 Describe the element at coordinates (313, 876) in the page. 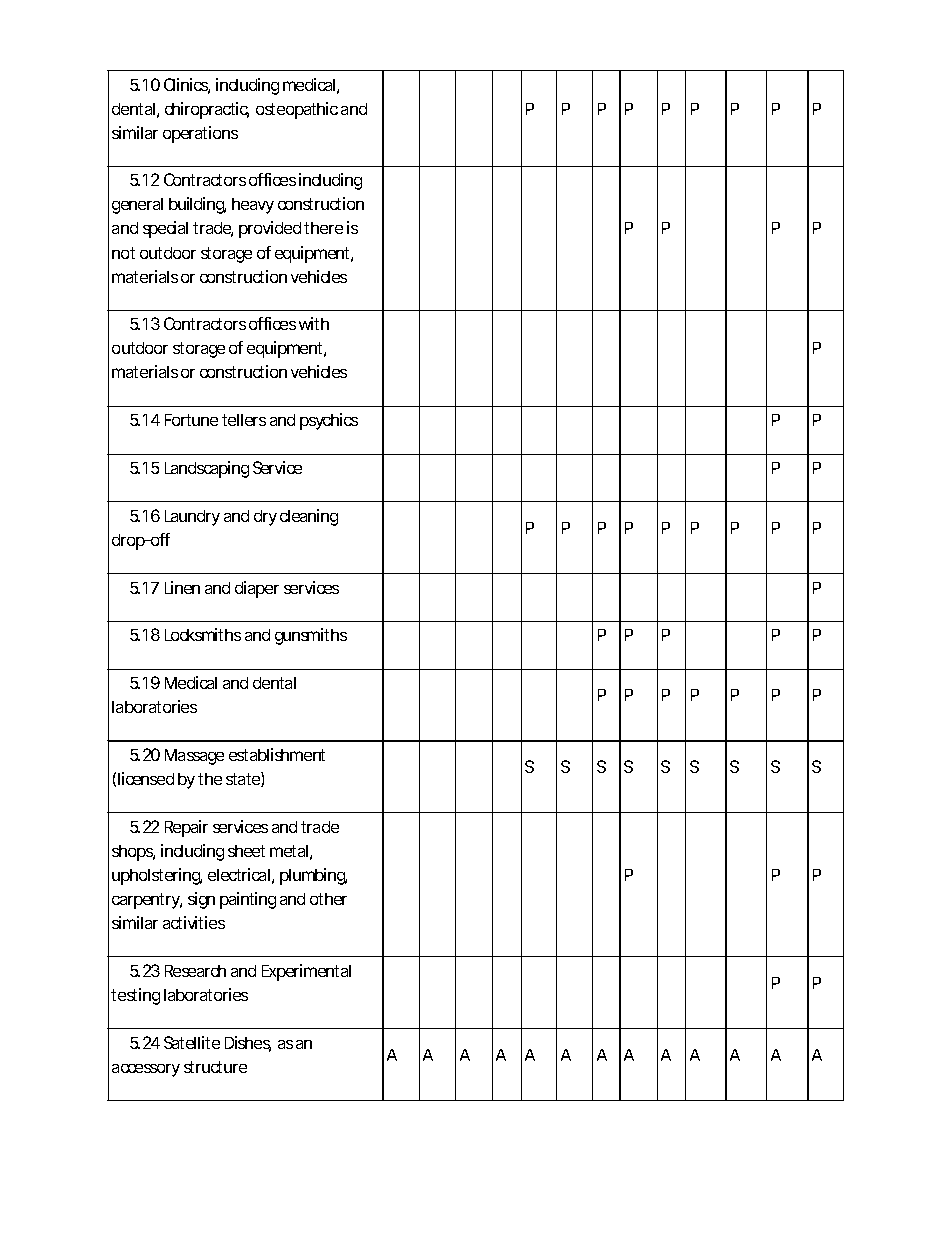

I see `plumbing` at that location.
